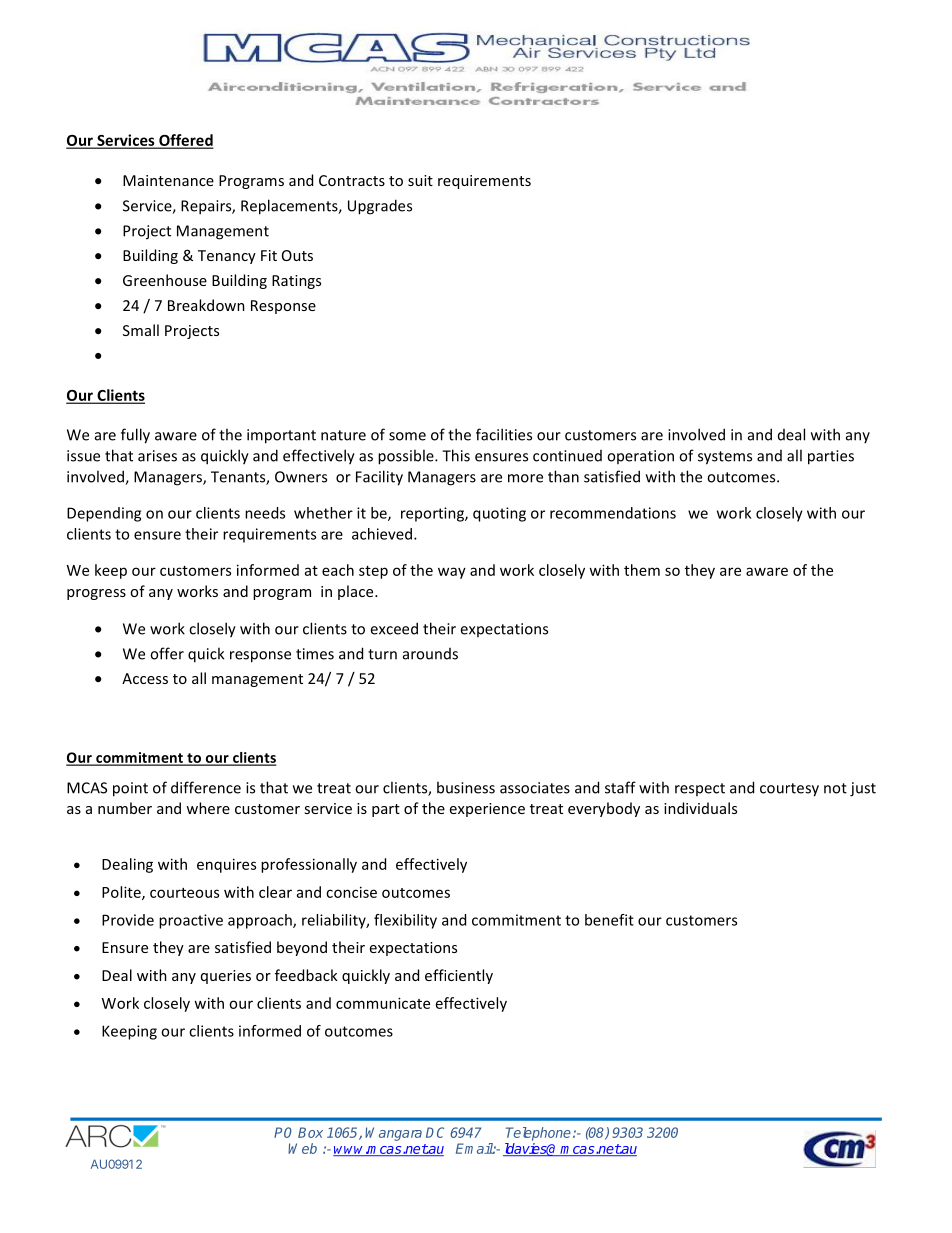 The image size is (952, 1233). I want to click on Maintenance, so click(168, 180).
